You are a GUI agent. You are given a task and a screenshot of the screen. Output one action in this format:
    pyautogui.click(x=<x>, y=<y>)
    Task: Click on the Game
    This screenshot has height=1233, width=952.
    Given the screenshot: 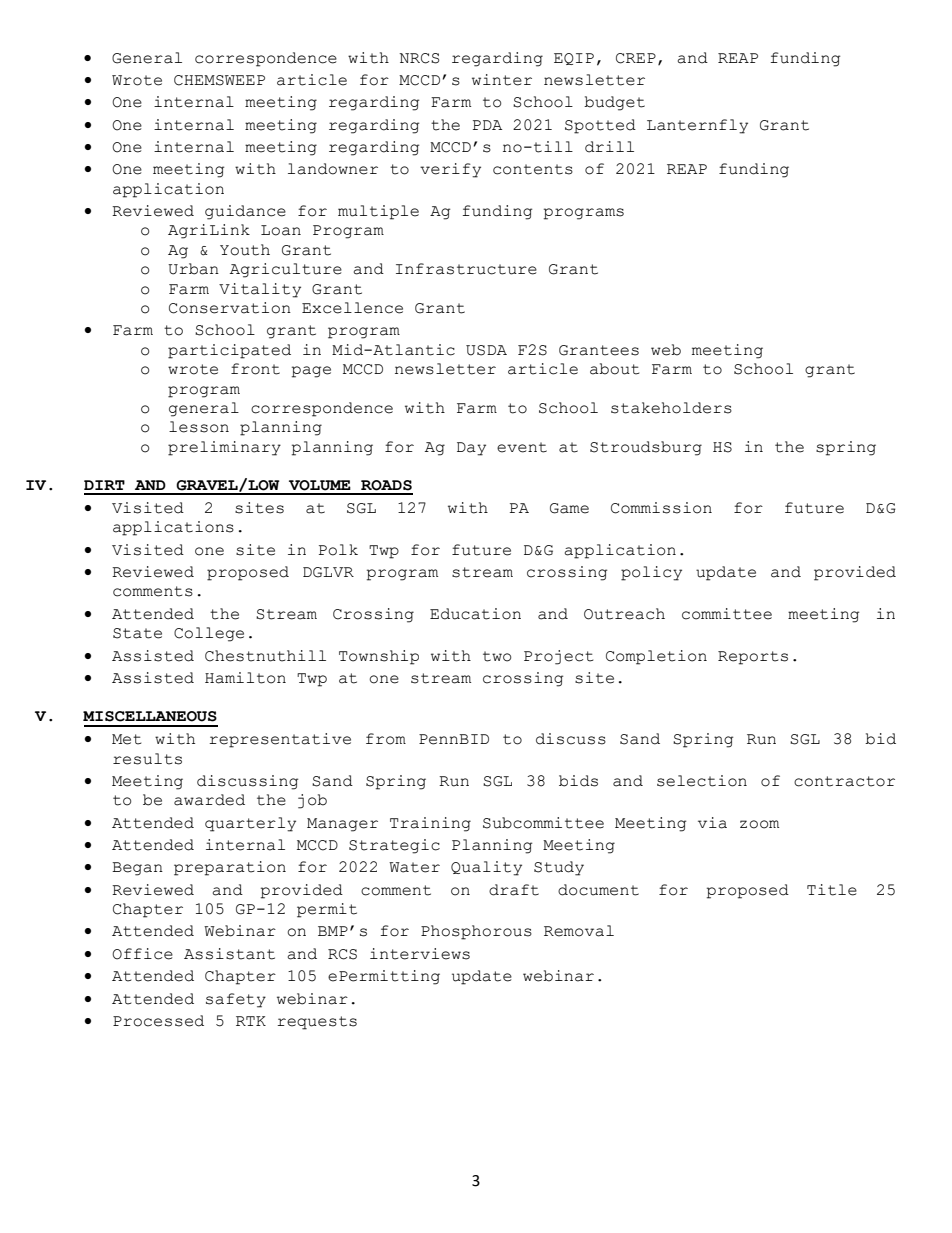 What is the action you would take?
    pyautogui.click(x=569, y=508)
